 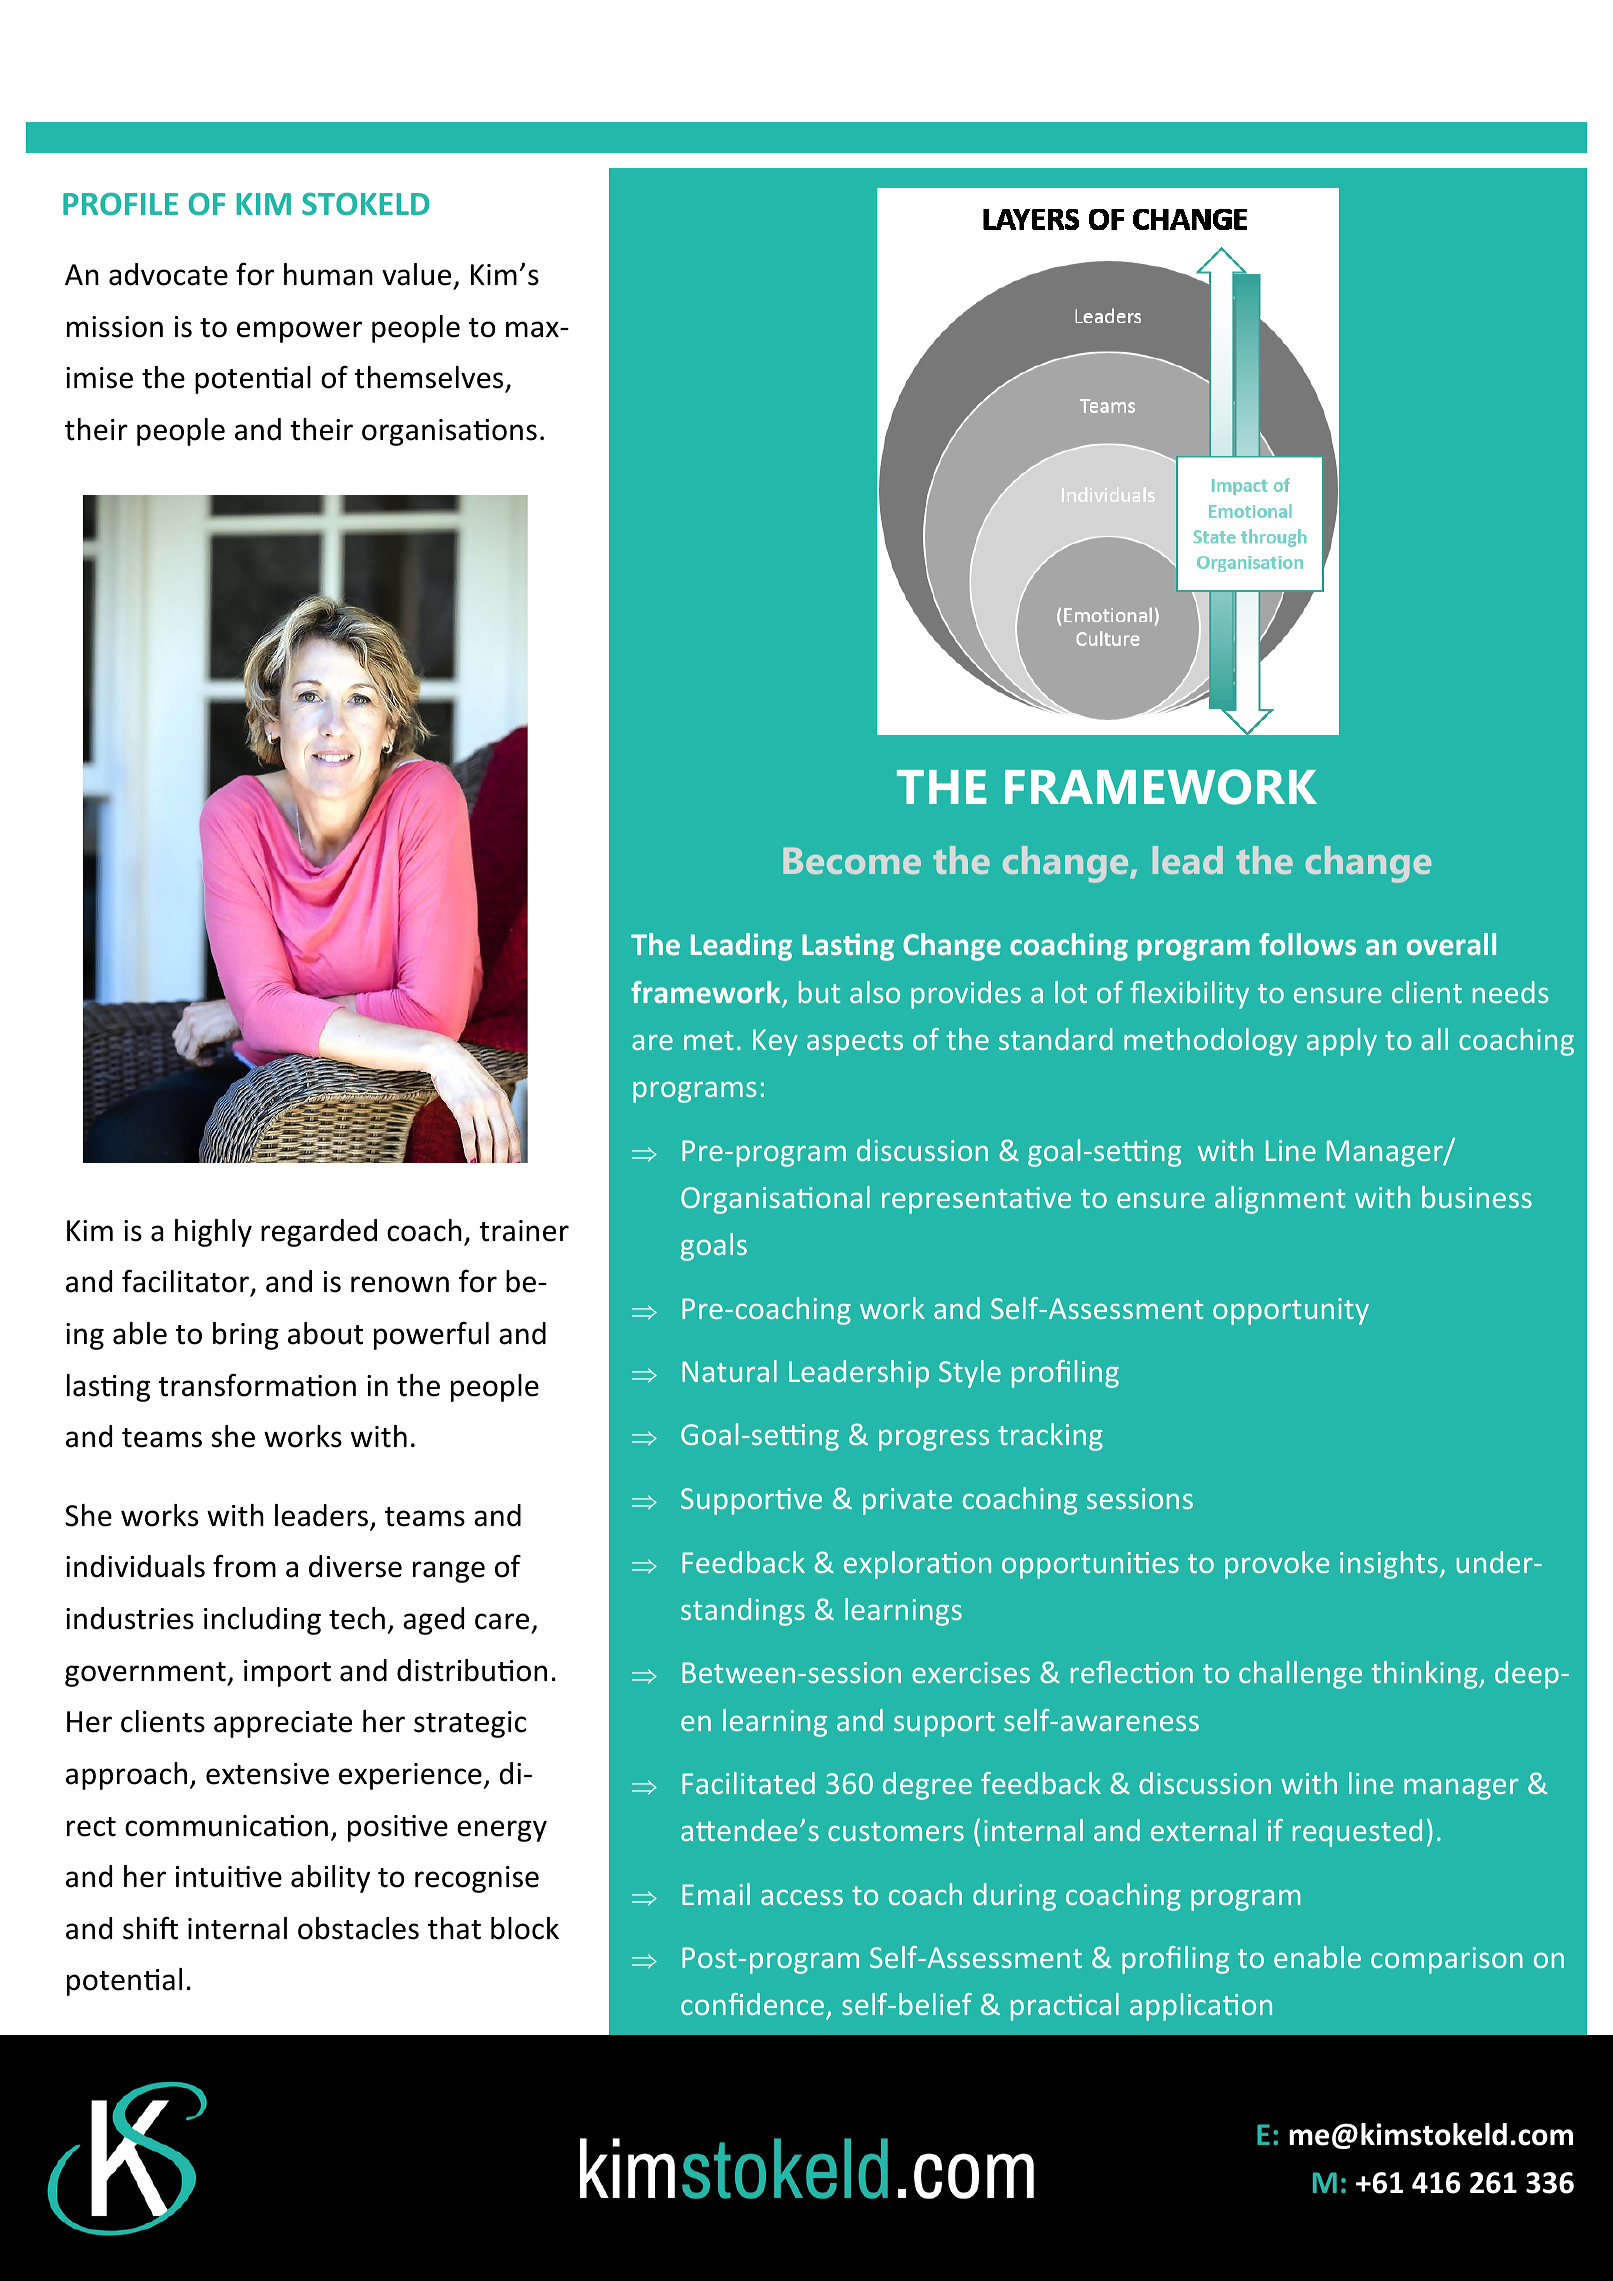 I want to click on from, so click(x=244, y=1566).
